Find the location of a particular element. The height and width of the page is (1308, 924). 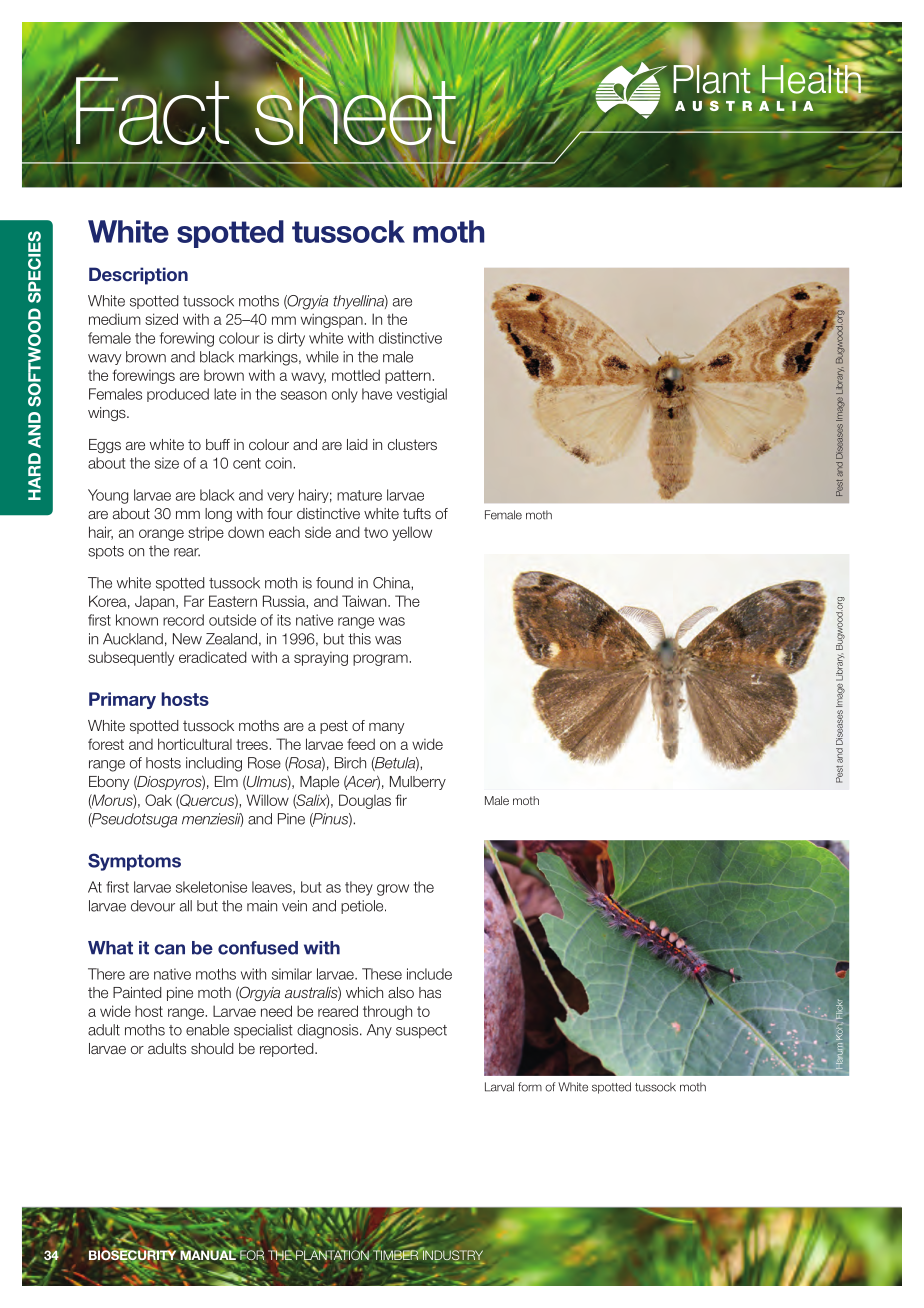

dirty is located at coordinates (291, 339).
